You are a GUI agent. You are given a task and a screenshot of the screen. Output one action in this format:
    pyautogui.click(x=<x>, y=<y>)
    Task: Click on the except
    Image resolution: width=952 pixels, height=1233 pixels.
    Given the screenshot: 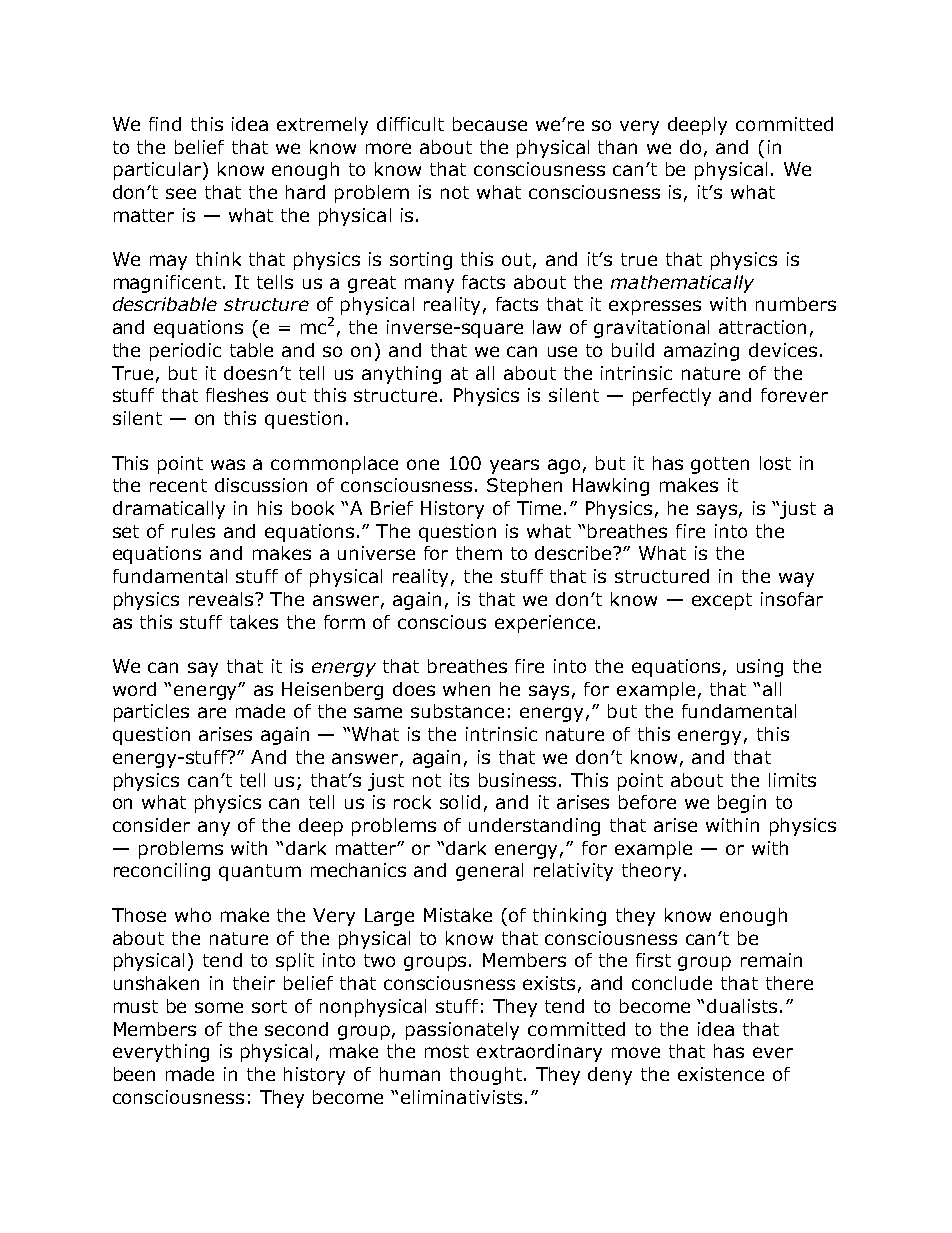 What is the action you would take?
    pyautogui.click(x=722, y=601)
